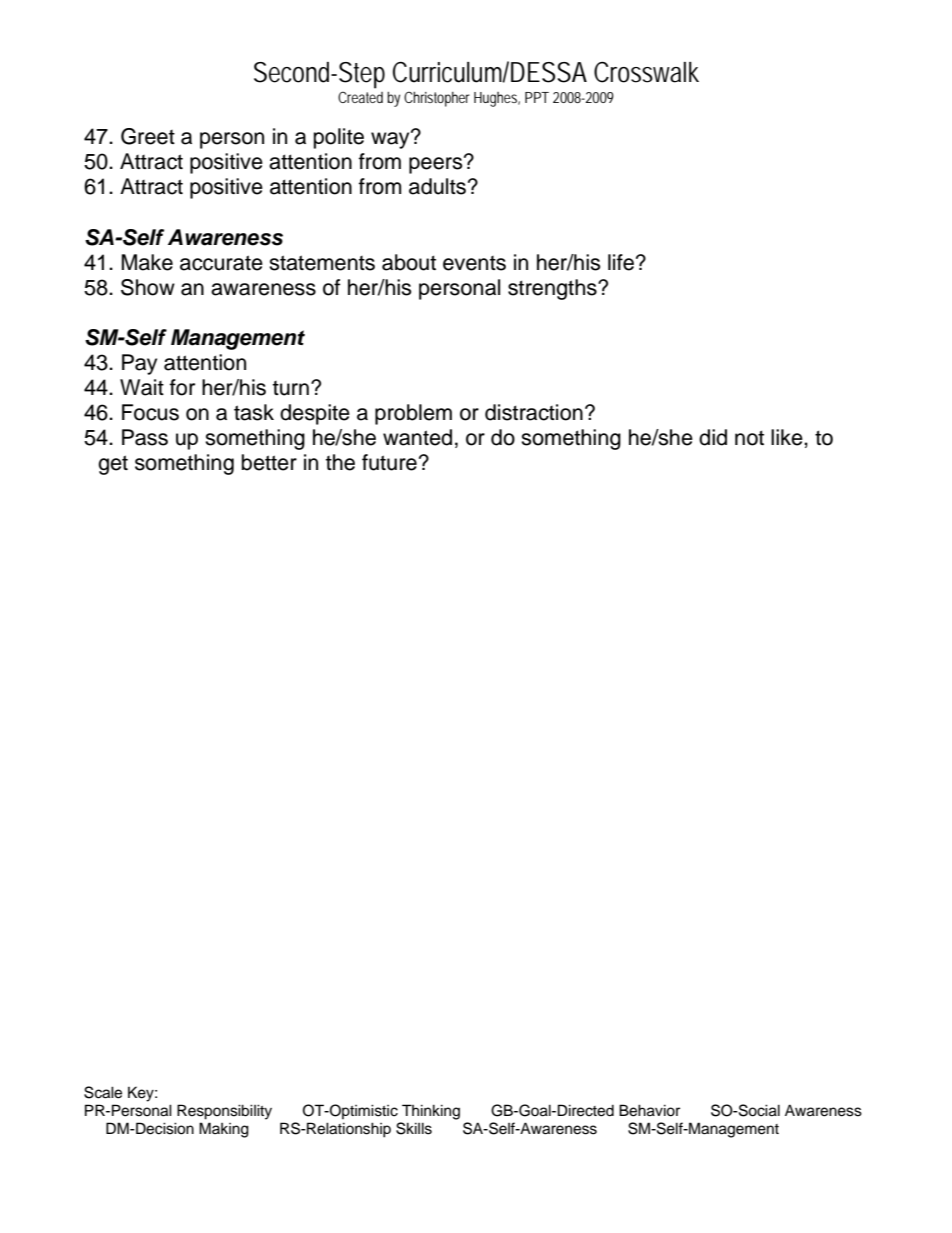  What do you see at coordinates (148, 136) in the screenshot?
I see `Greet` at bounding box center [148, 136].
